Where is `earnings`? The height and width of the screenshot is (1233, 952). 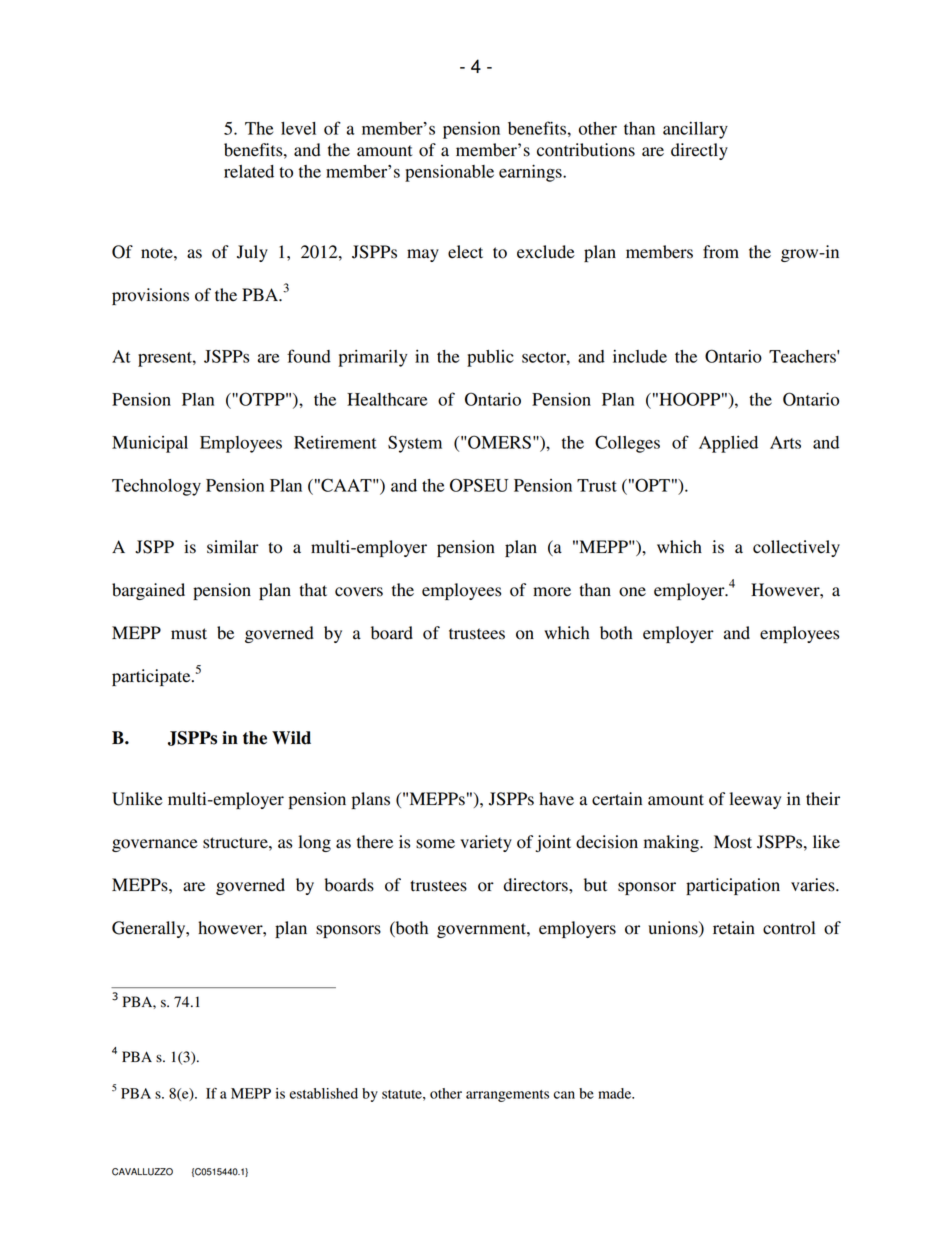 earnings is located at coordinates (531, 173).
